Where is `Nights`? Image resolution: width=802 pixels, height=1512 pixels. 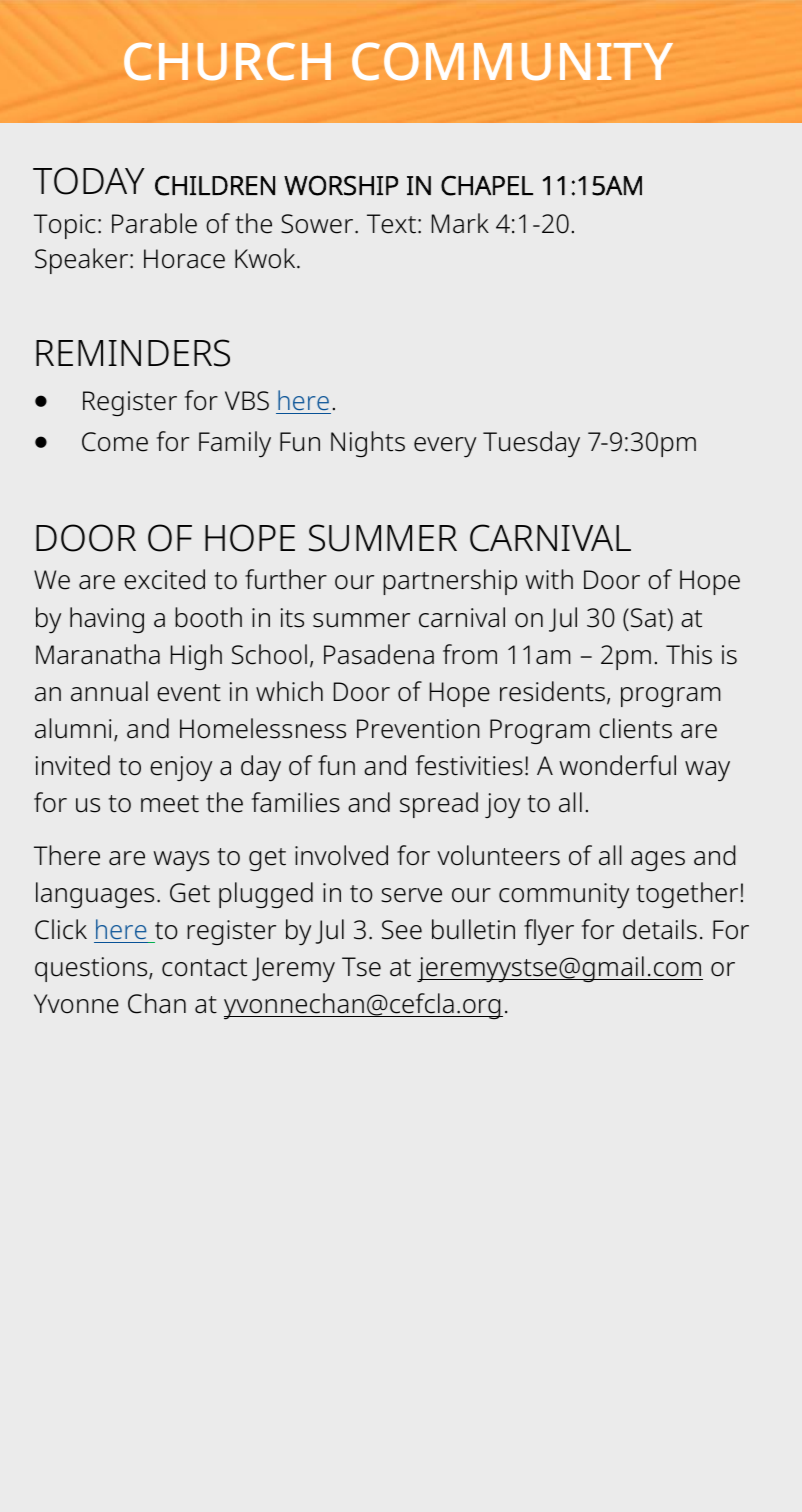 Nights is located at coordinates (368, 444).
